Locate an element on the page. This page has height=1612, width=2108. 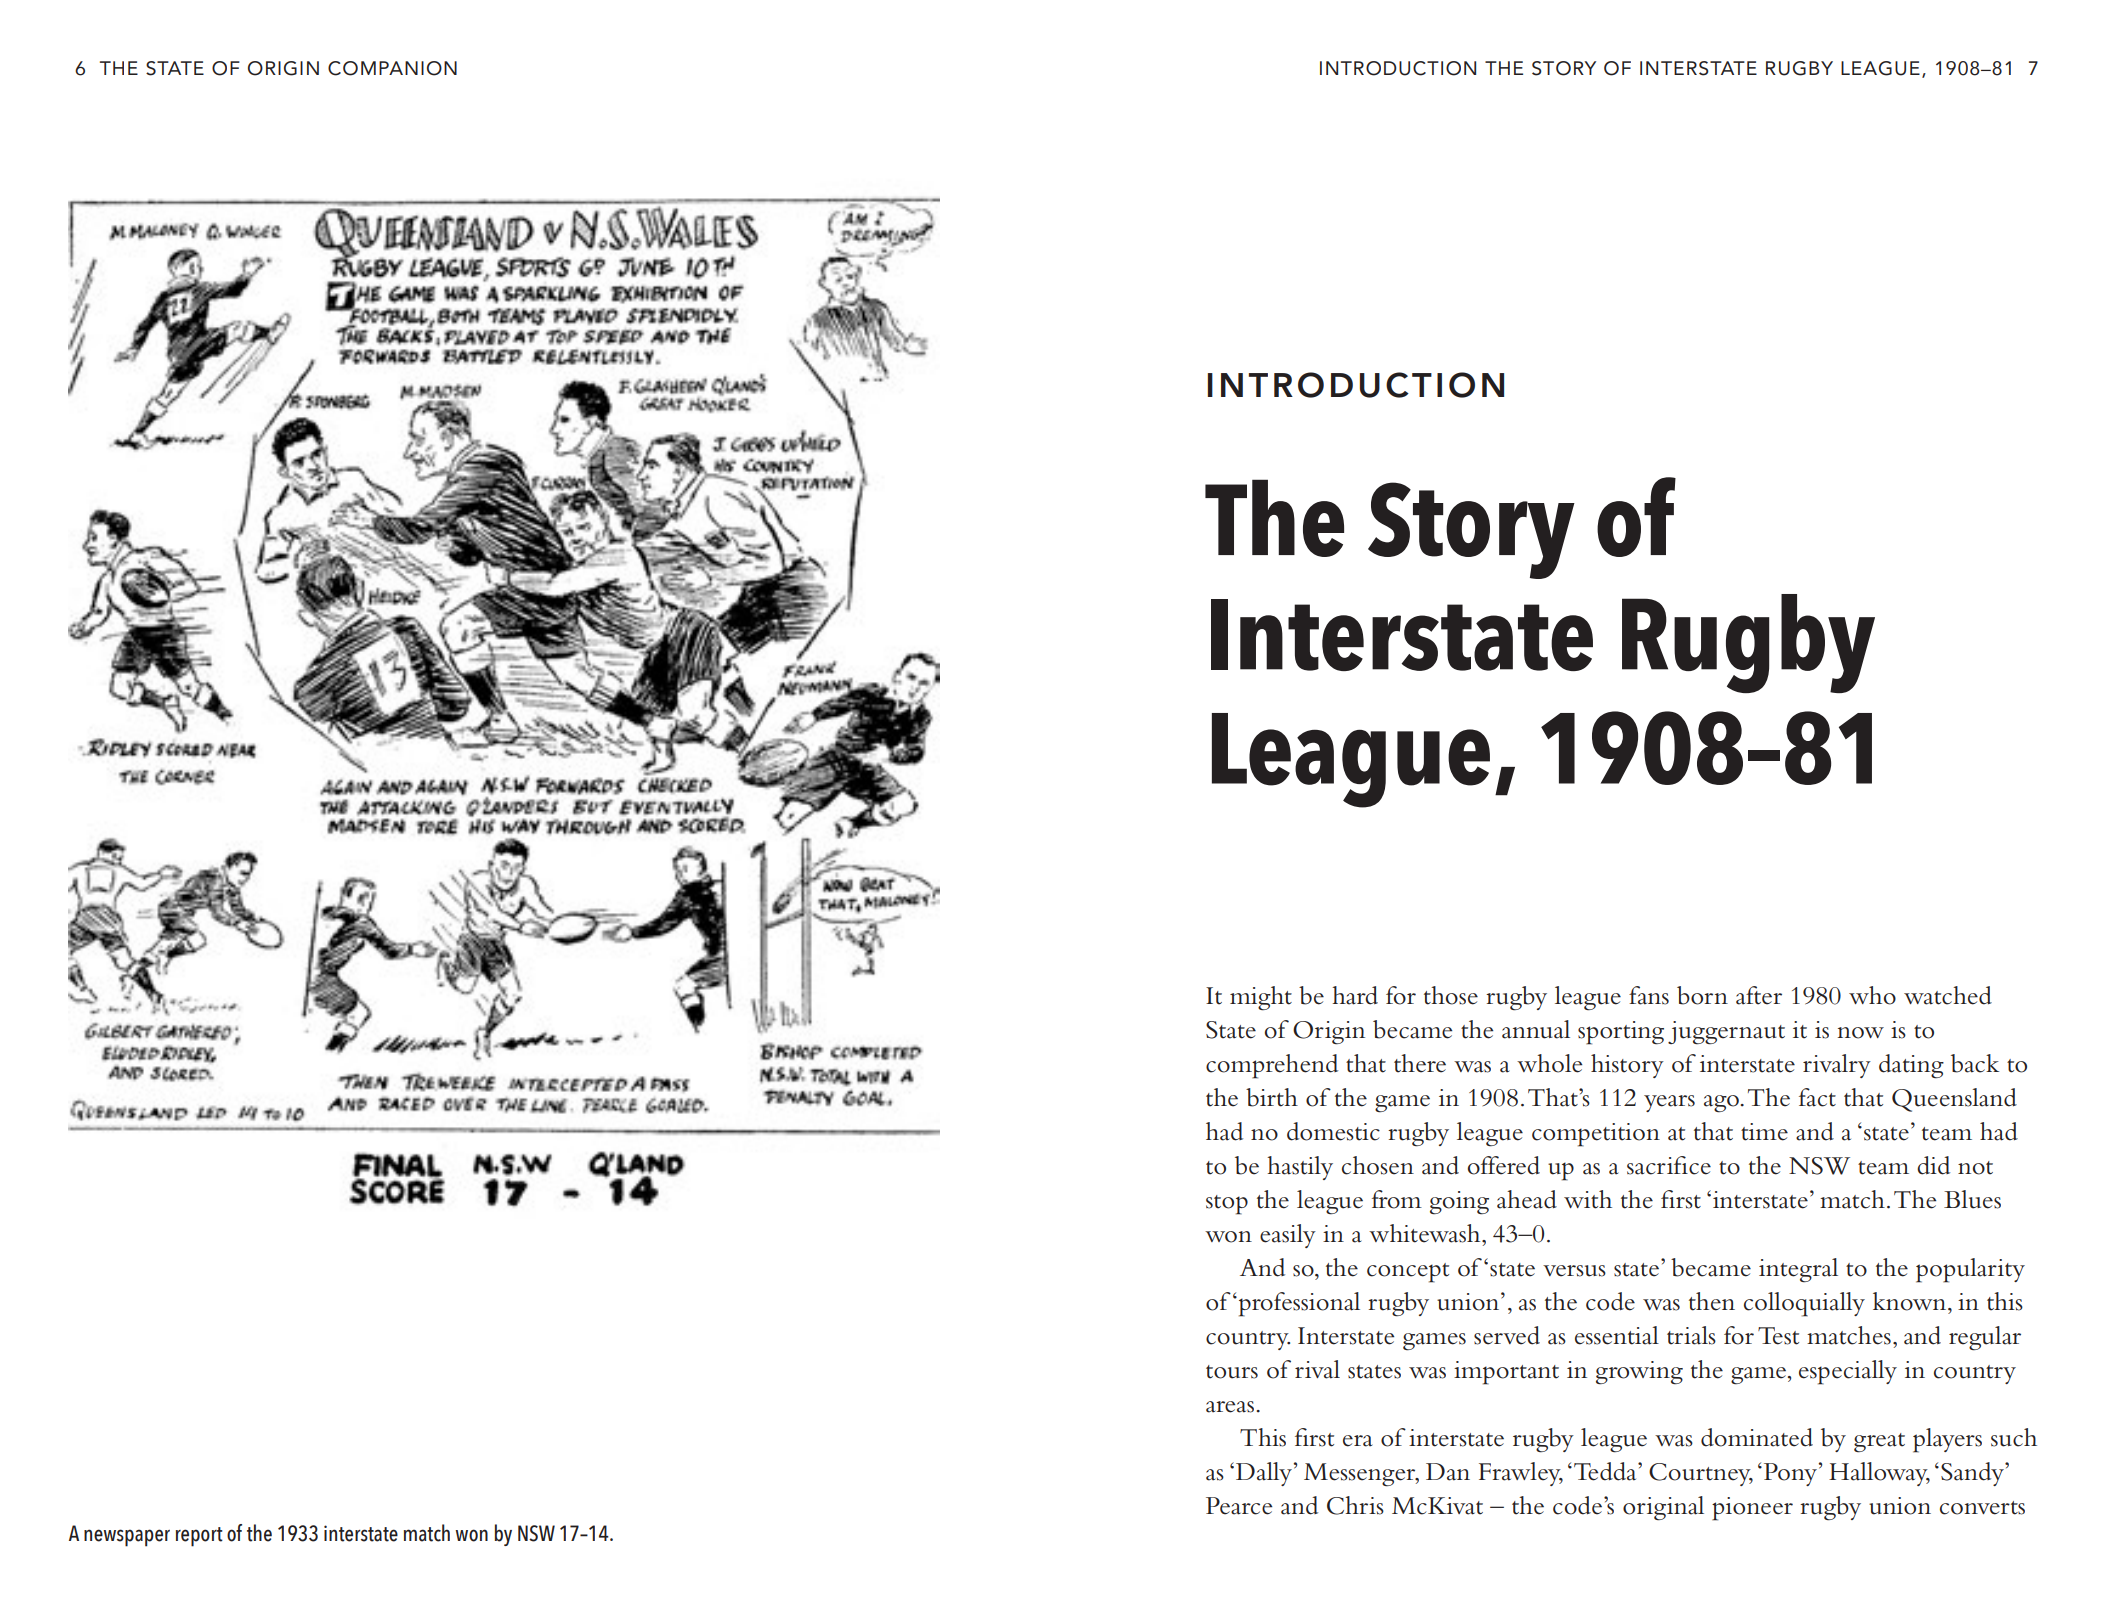
time is located at coordinates (1764, 1132).
